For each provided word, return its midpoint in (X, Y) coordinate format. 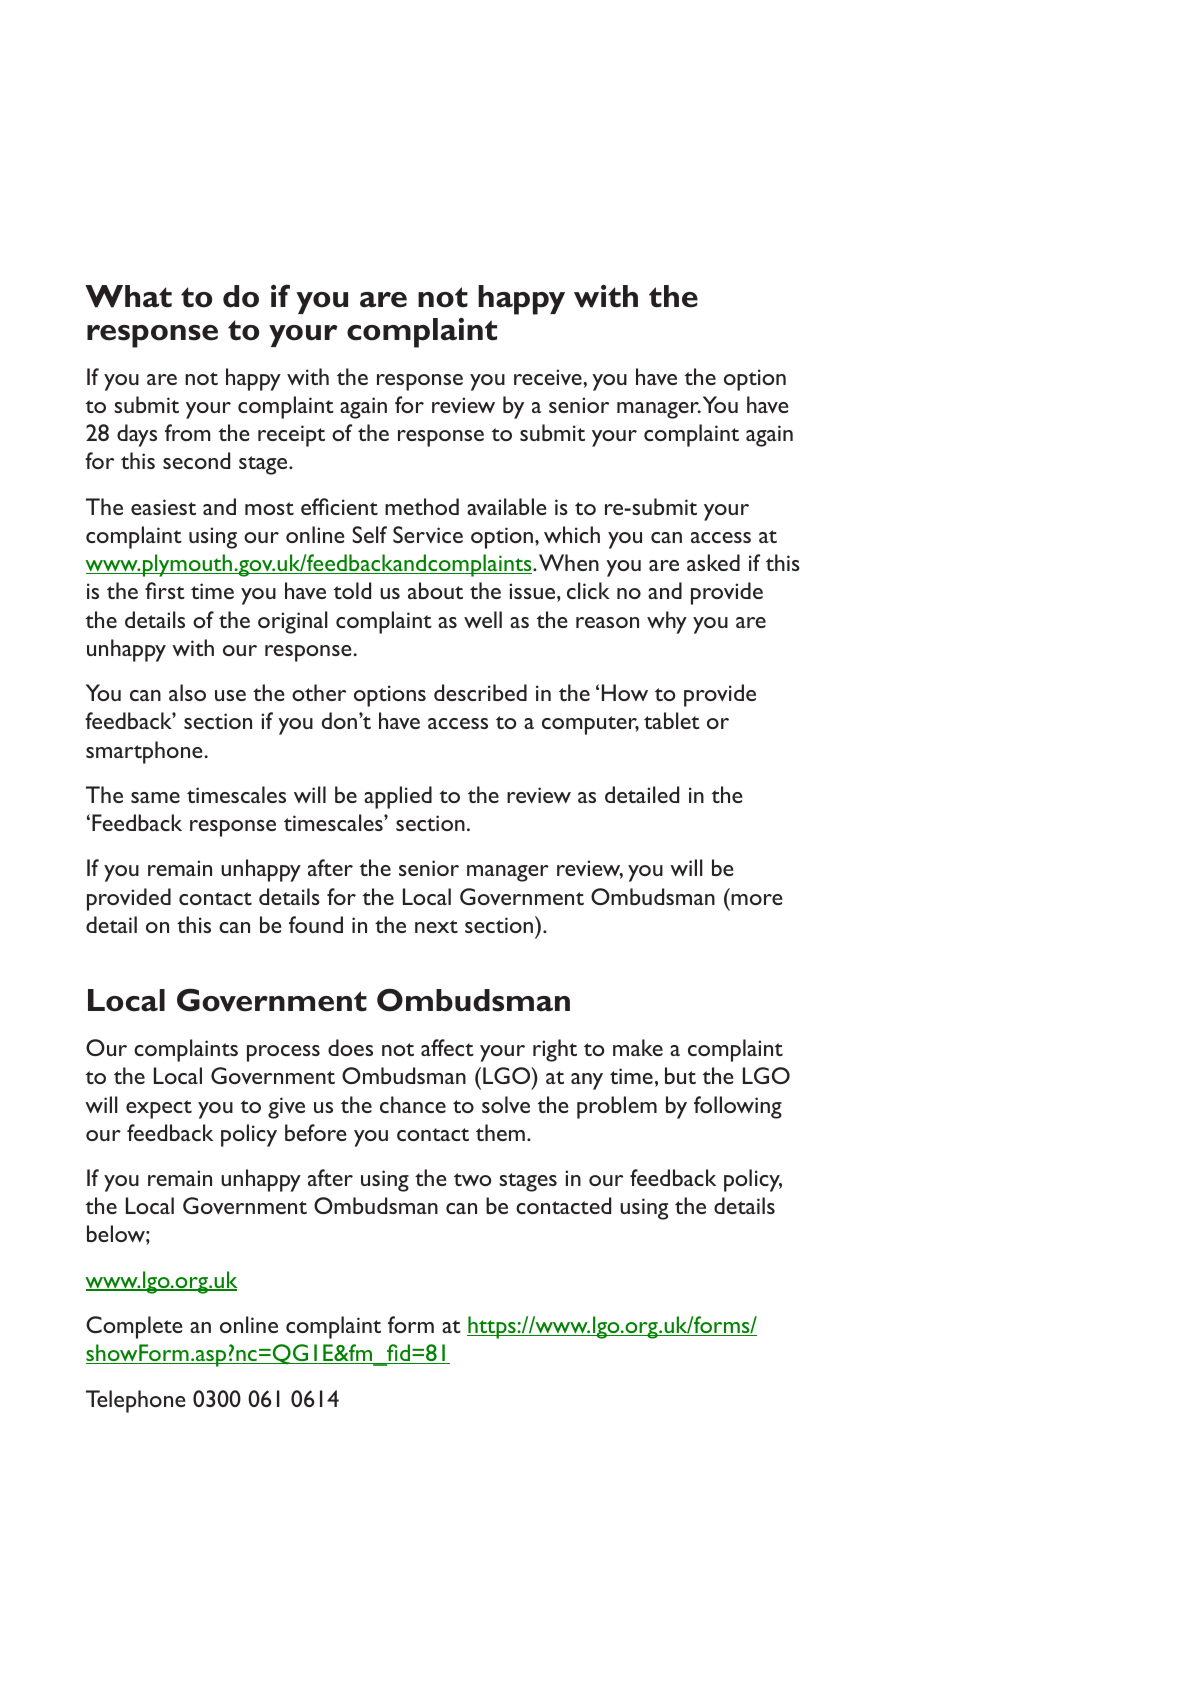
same (155, 797)
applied (398, 797)
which (572, 534)
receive (549, 377)
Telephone (135, 1401)
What (128, 296)
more (756, 899)
